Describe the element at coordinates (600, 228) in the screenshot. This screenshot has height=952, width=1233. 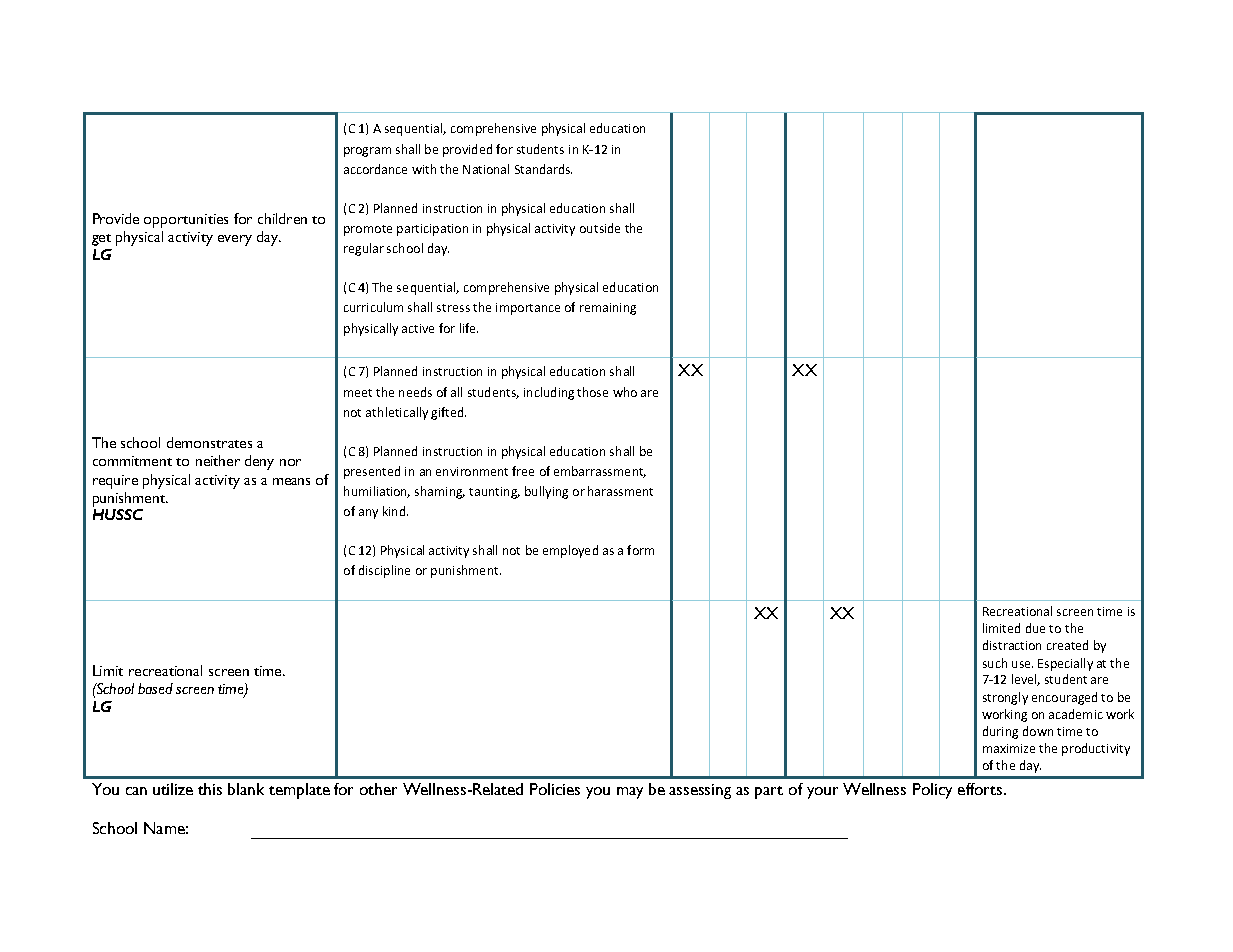
I see `outside` at that location.
